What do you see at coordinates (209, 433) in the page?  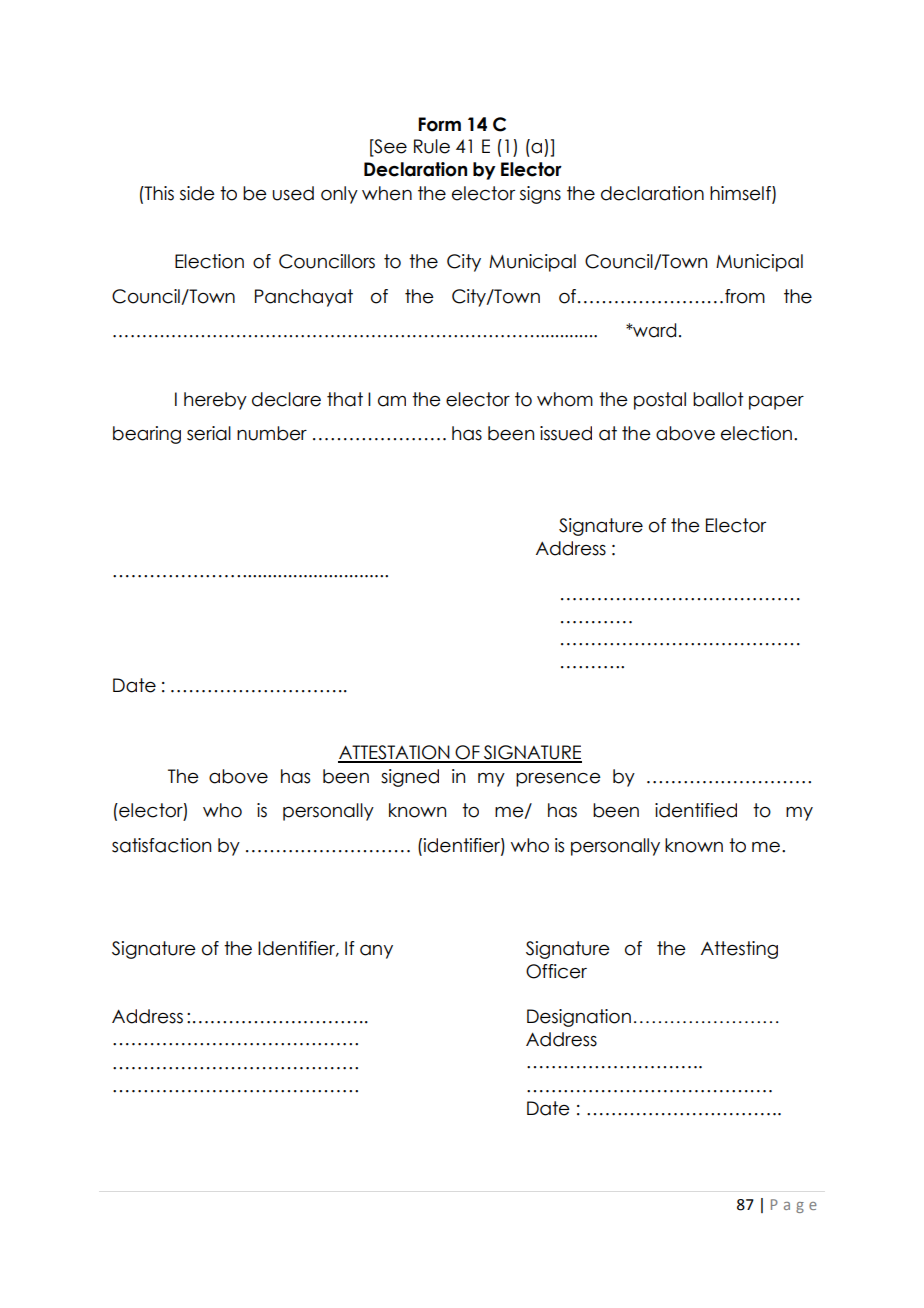 I see `serial` at bounding box center [209, 433].
